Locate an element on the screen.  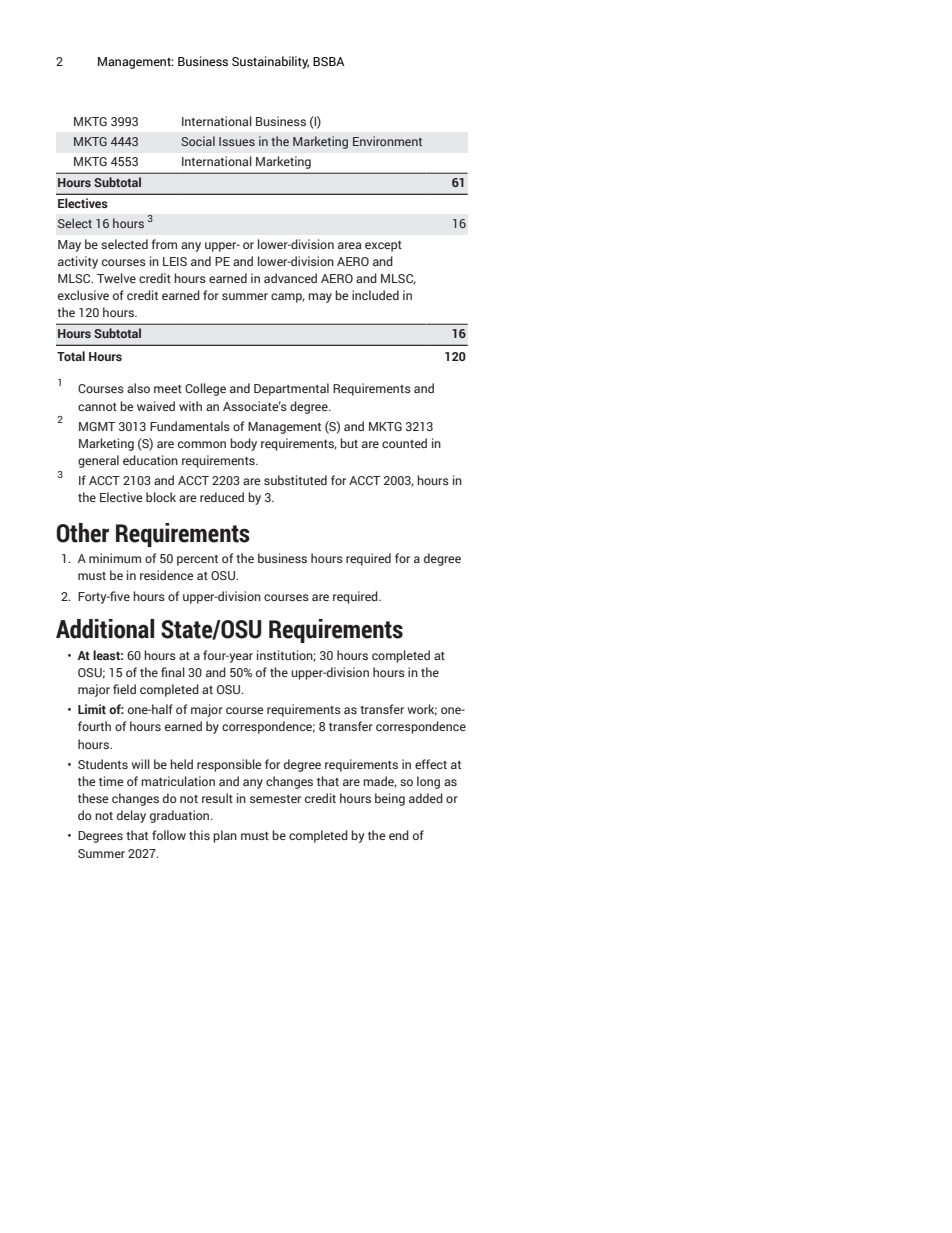
general is located at coordinates (98, 461).
